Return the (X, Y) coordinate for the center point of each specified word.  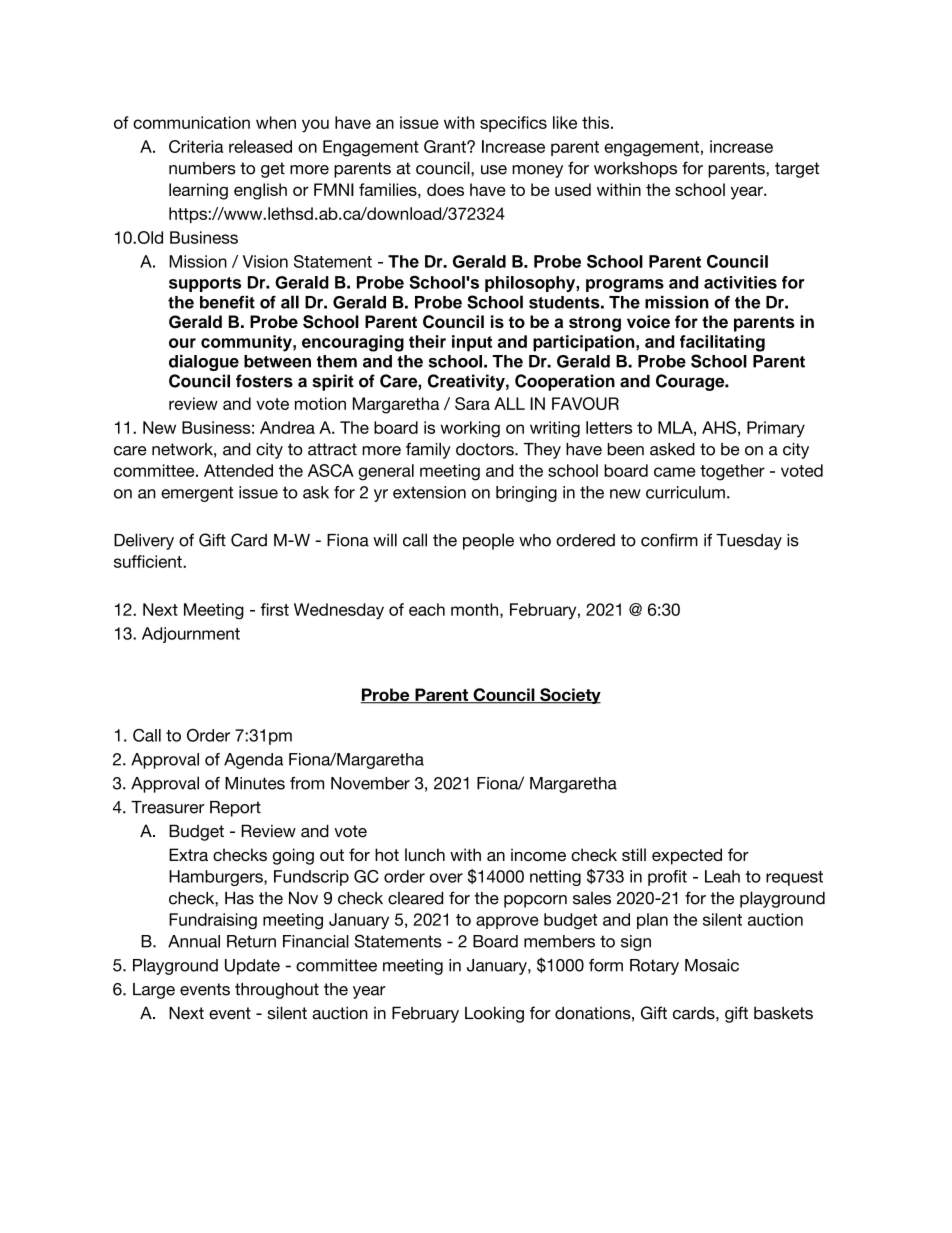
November (370, 783)
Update (252, 967)
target (797, 170)
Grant (446, 146)
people (488, 541)
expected (687, 856)
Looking (494, 1014)
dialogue (204, 363)
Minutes (255, 783)
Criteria (196, 146)
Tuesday (749, 542)
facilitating (722, 343)
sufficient (149, 561)
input (472, 343)
